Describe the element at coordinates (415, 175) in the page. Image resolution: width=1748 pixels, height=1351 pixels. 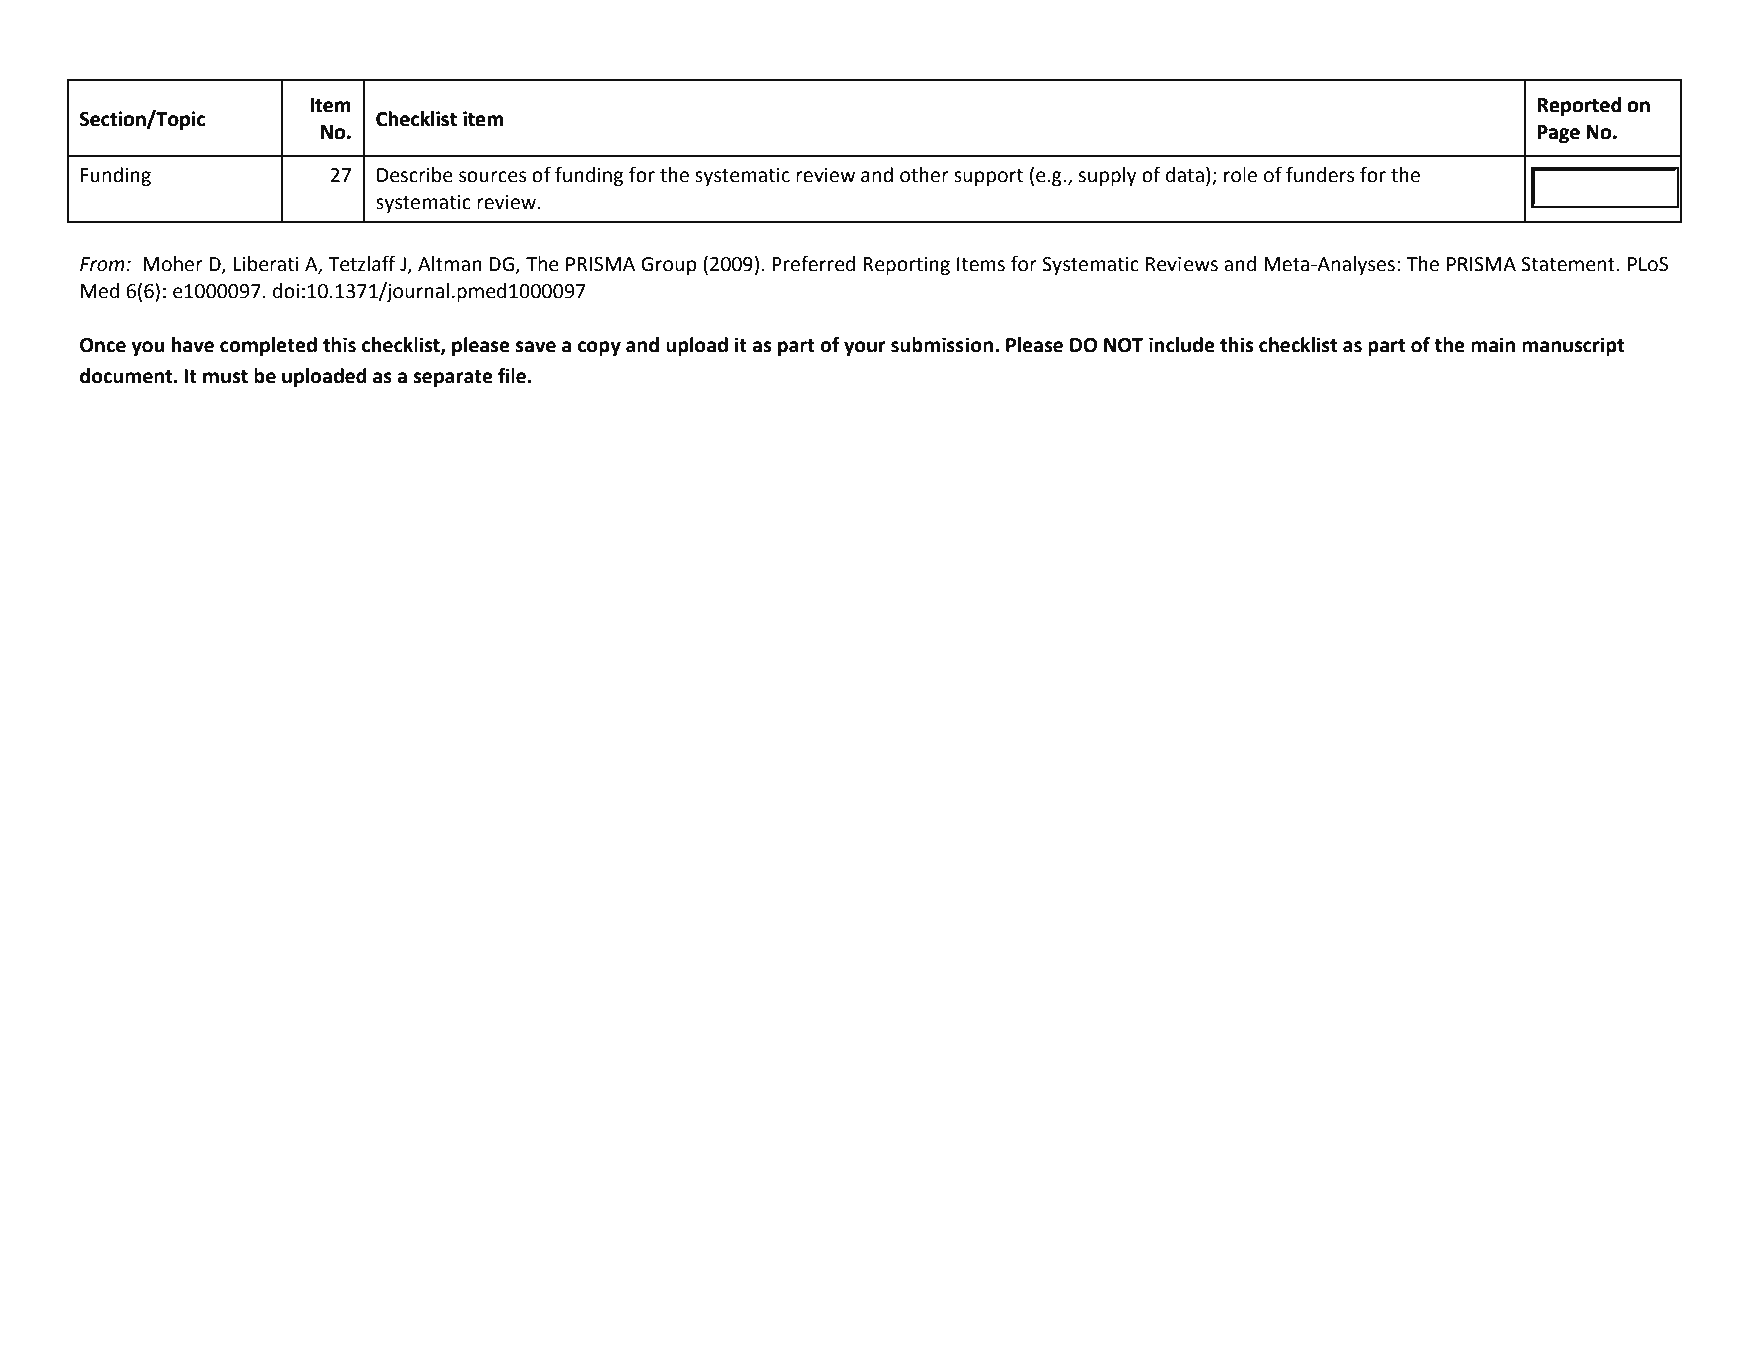
I see `Describe` at that location.
